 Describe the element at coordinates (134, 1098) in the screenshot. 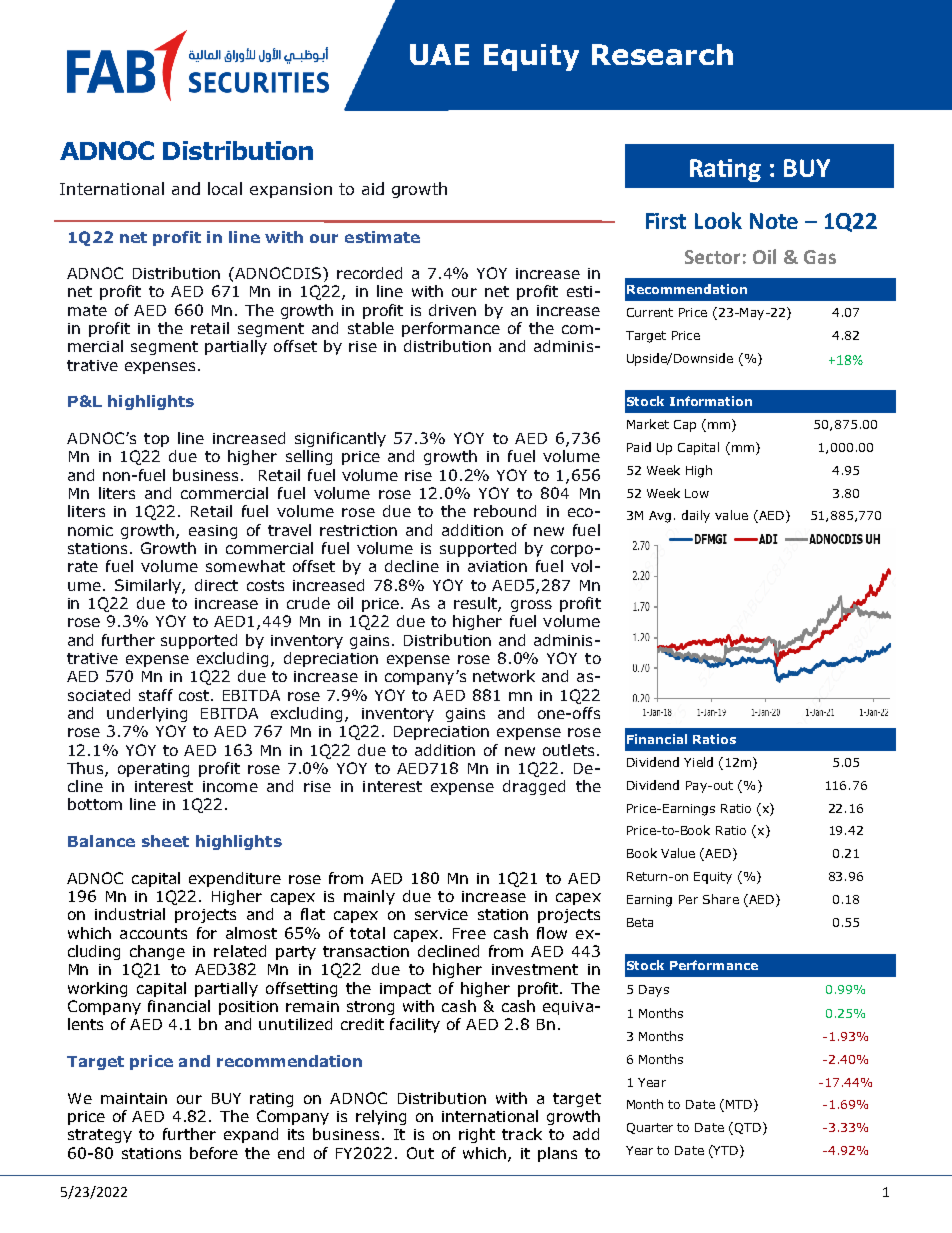

I see `maintain` at that location.
